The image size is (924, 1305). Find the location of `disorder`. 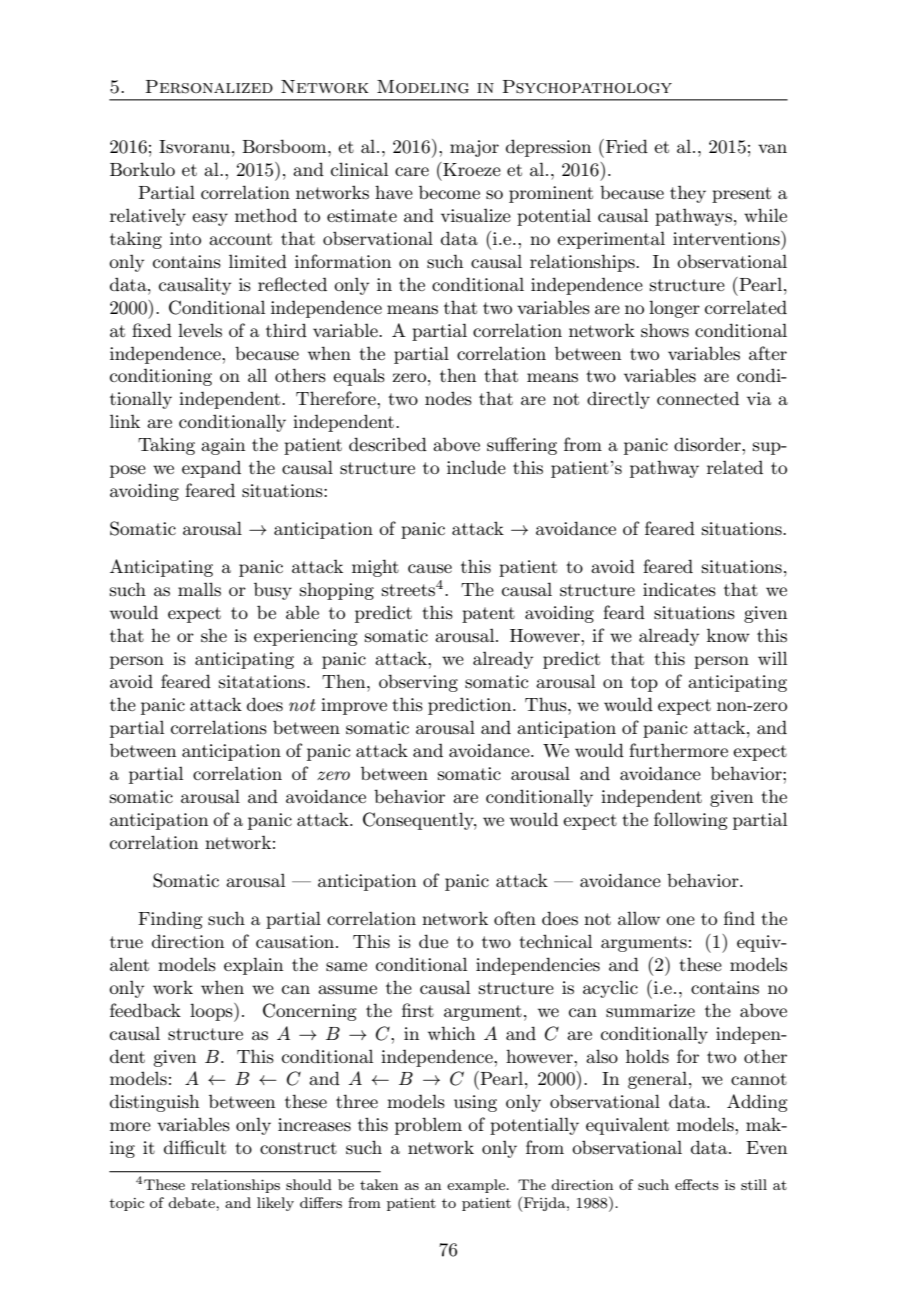

disorder is located at coordinates (708, 444).
